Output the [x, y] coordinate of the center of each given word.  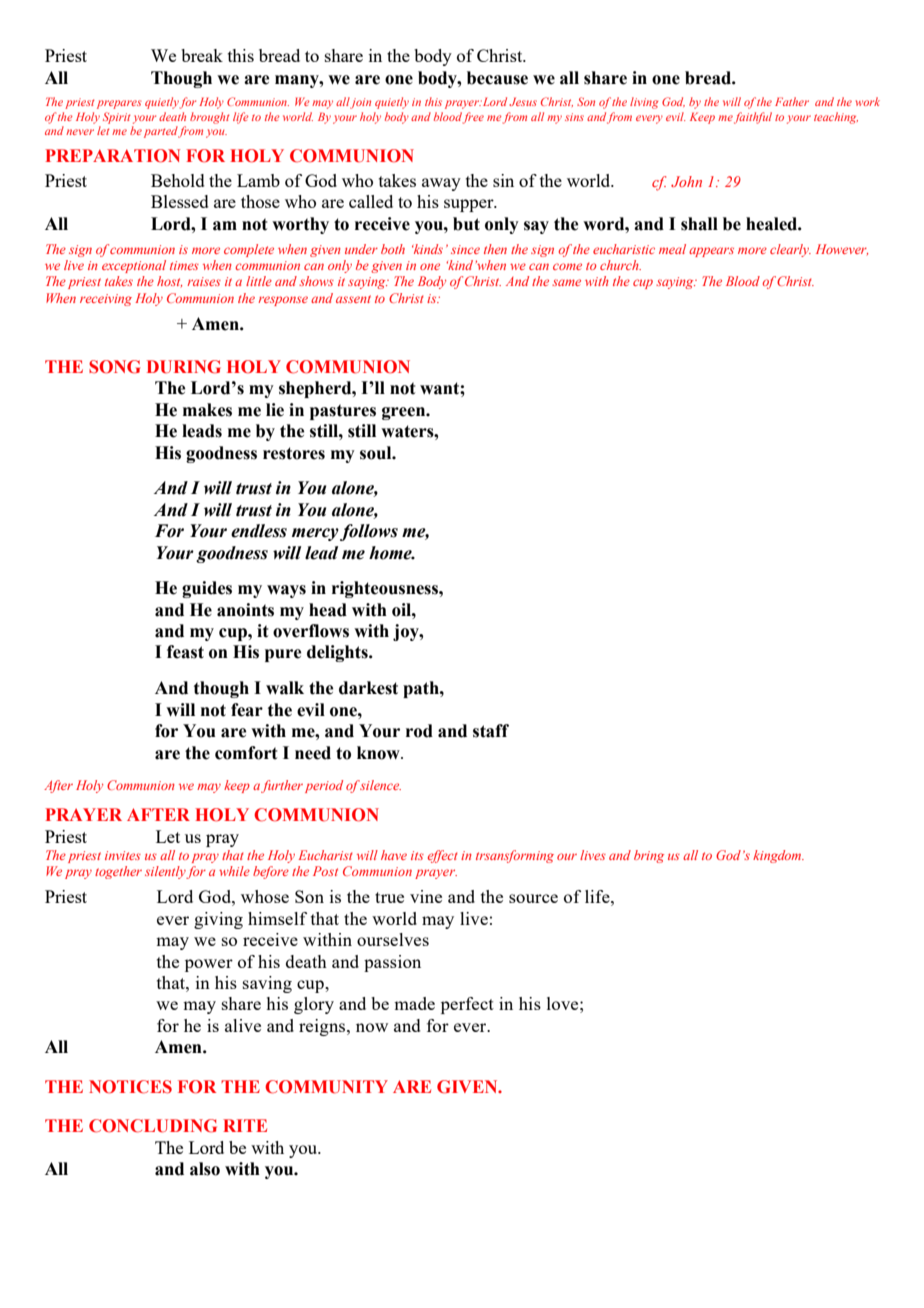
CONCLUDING [153, 1126]
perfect [467, 1005]
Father [792, 101]
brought [210, 118]
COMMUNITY [326, 1087]
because [497, 78]
